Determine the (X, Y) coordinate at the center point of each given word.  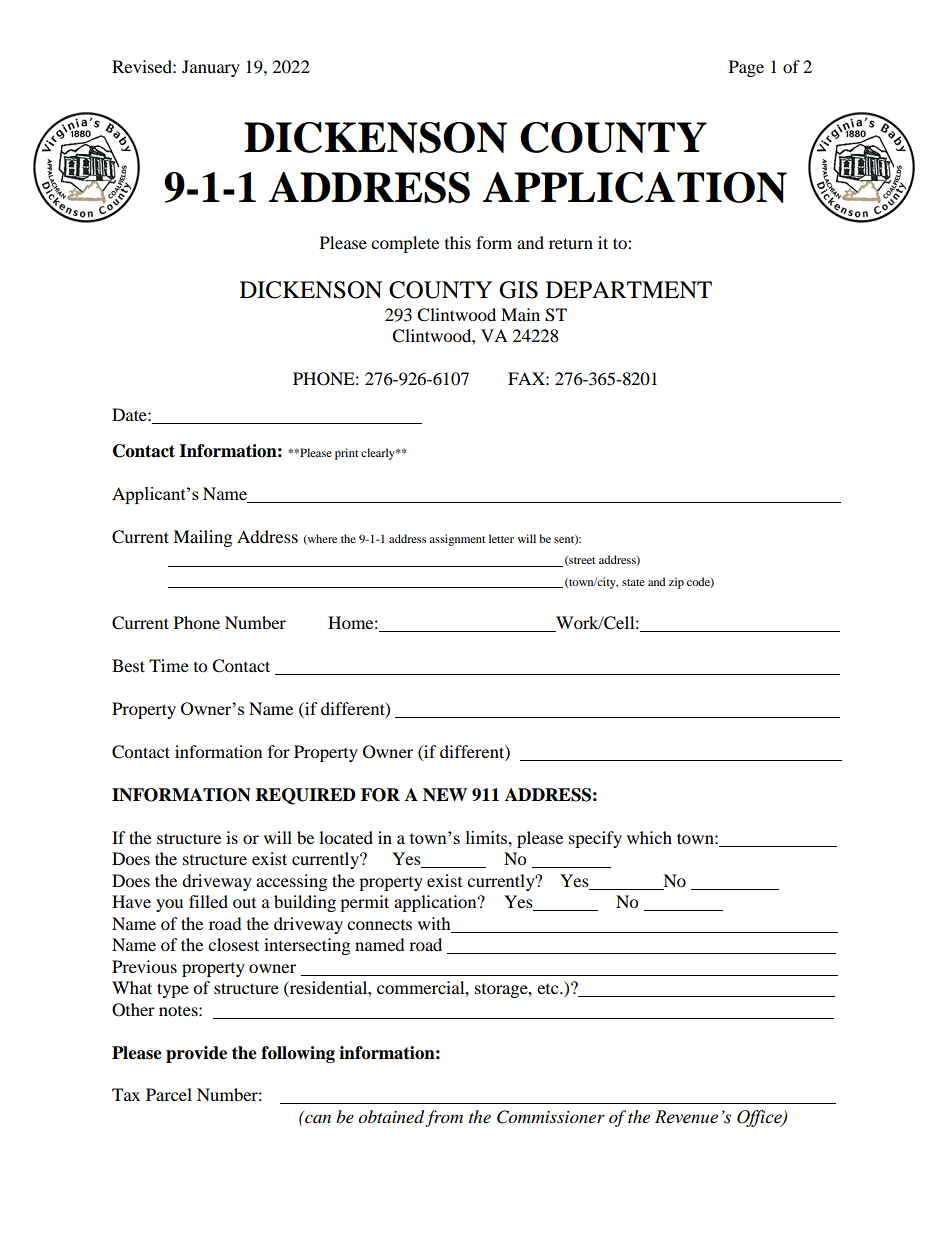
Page (746, 68)
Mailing (202, 538)
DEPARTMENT (629, 289)
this (458, 242)
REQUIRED (306, 796)
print (347, 454)
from (444, 1118)
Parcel (169, 1094)
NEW (445, 794)
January (211, 68)
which (649, 837)
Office (760, 1118)
